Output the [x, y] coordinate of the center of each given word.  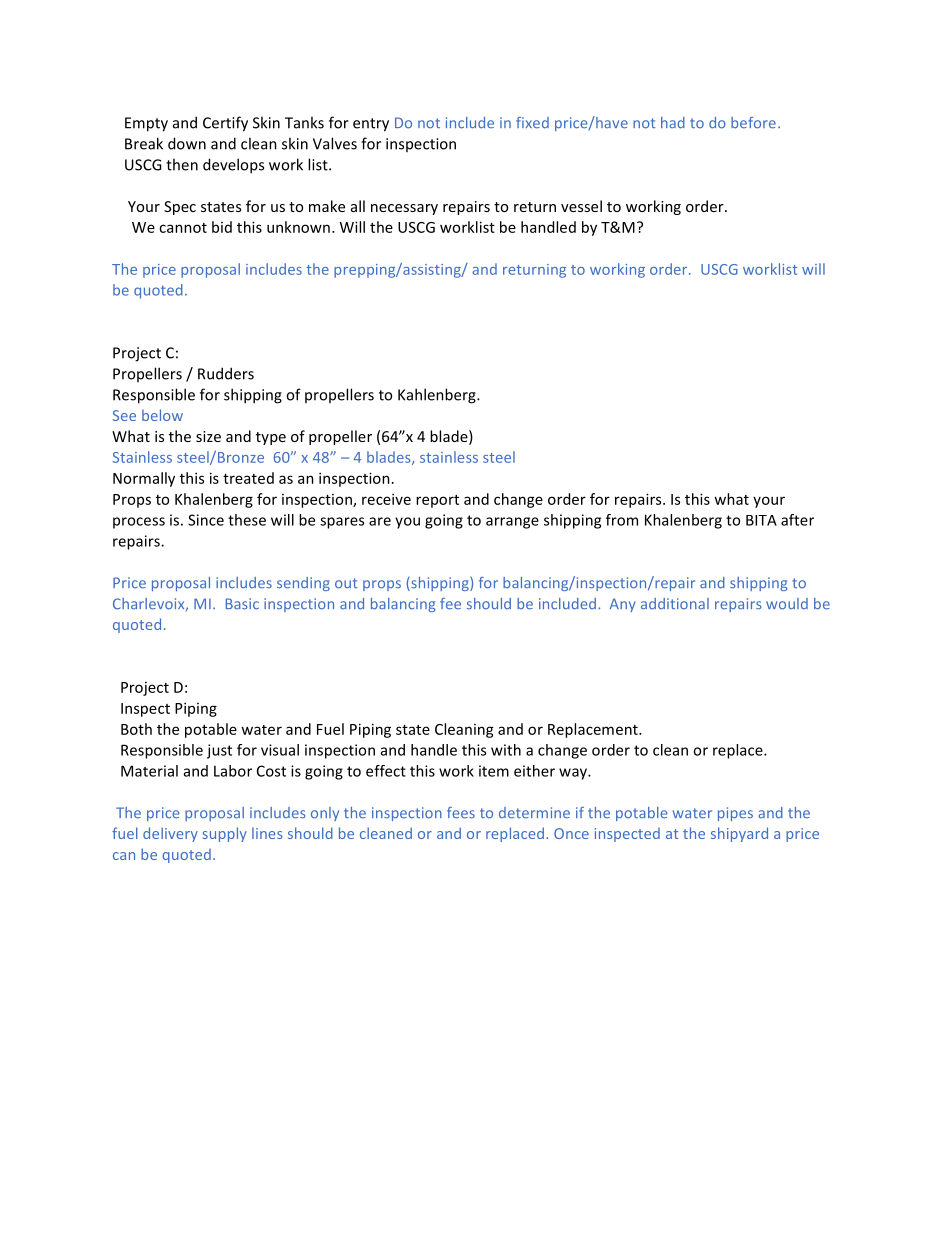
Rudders [226, 373]
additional [675, 604]
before [753, 123]
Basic [242, 604]
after [797, 520]
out [346, 583]
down [187, 143]
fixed [532, 122]
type [271, 438]
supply [225, 834]
